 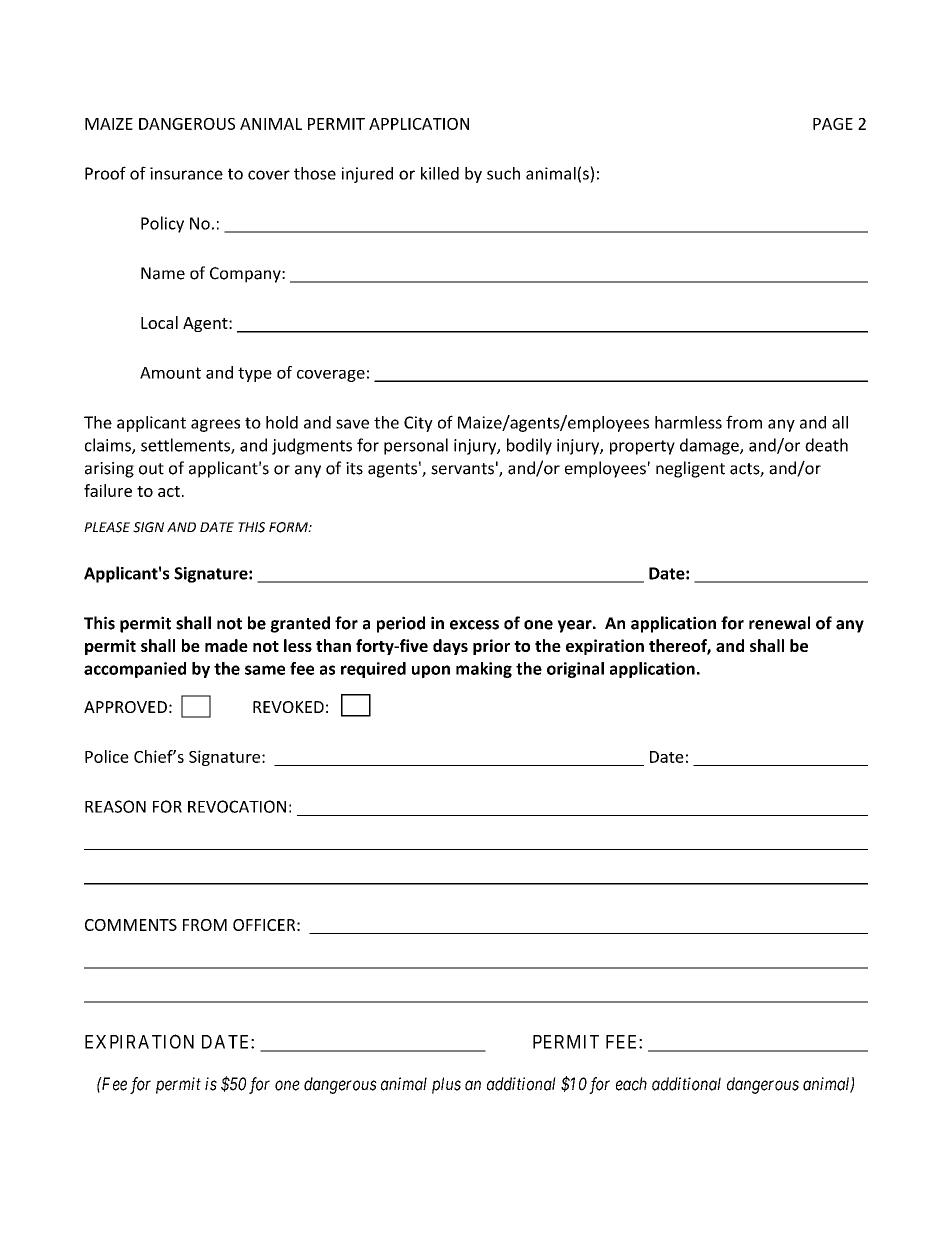 What do you see at coordinates (631, 1084) in the screenshot?
I see `each` at bounding box center [631, 1084].
